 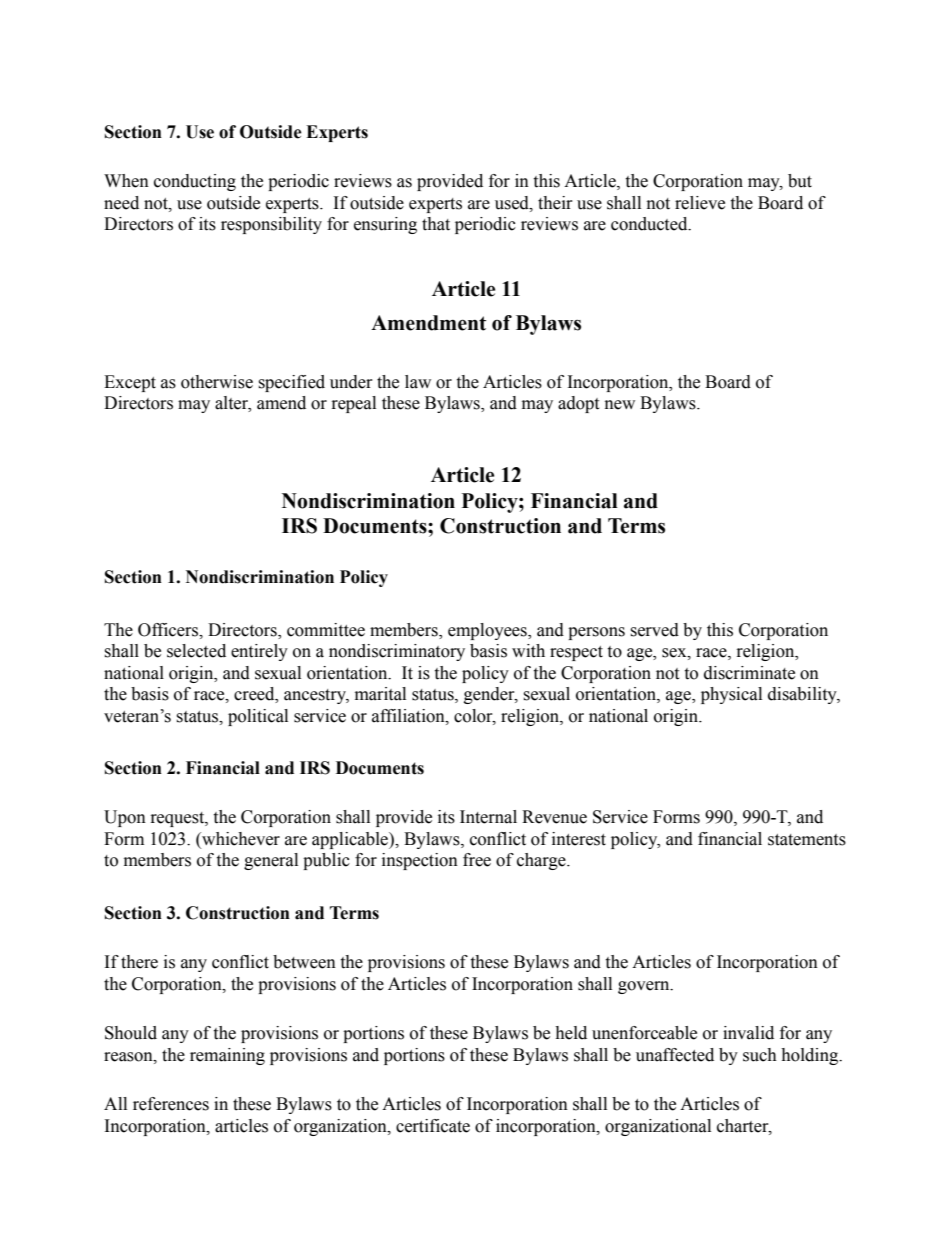 I want to click on there, so click(x=139, y=962).
